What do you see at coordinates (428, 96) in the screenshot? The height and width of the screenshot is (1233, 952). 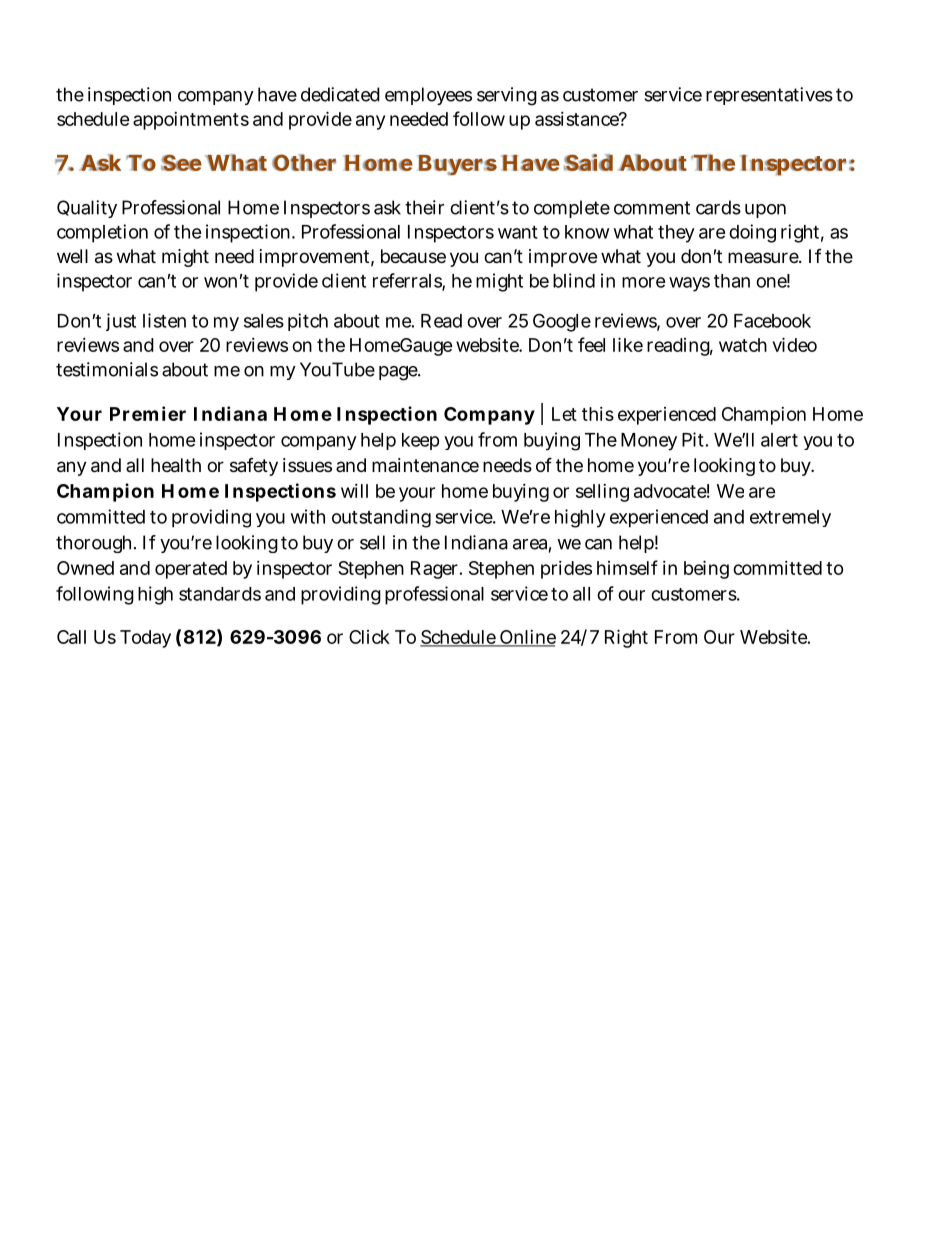 I see `employees` at bounding box center [428, 96].
